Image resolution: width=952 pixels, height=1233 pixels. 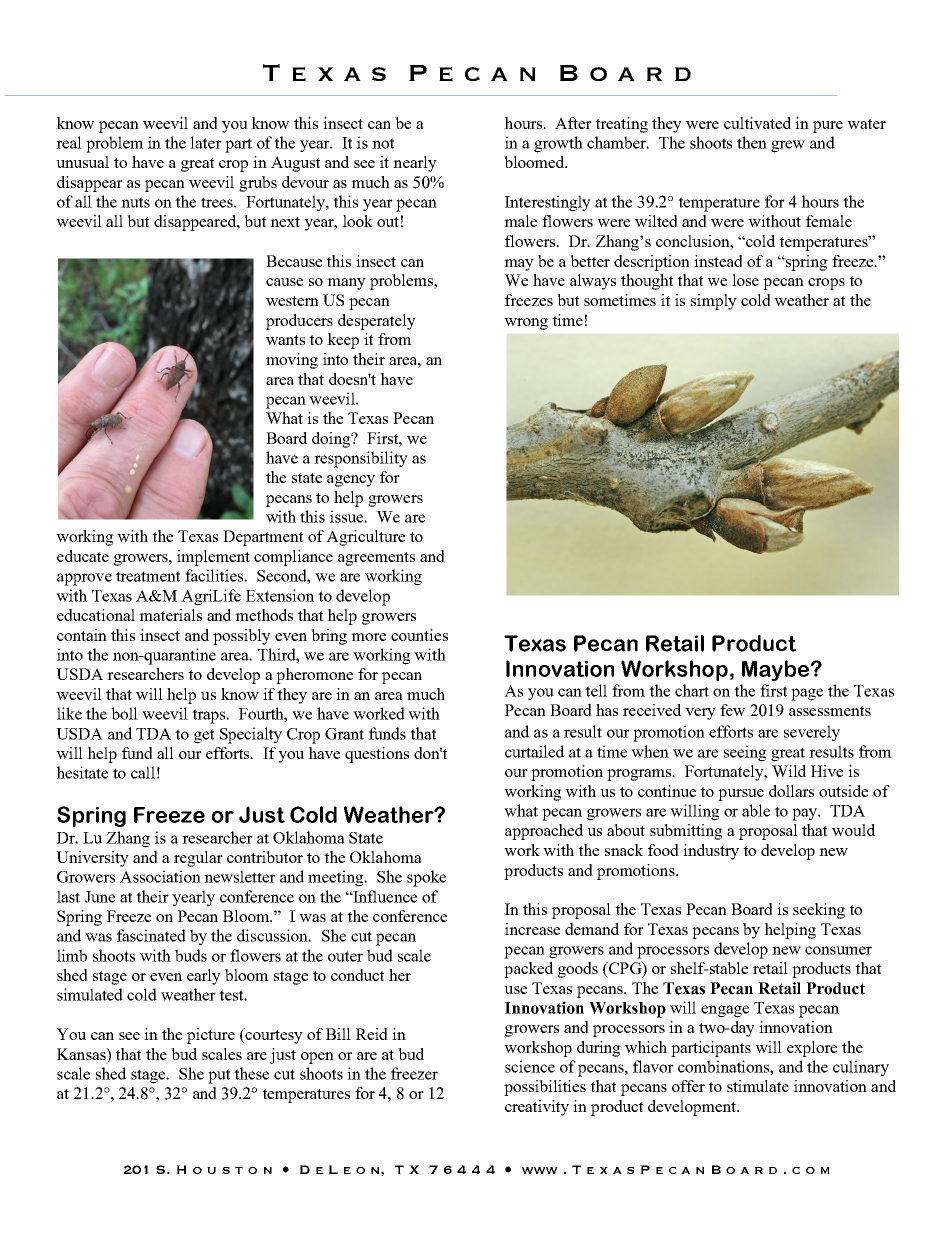 I want to click on dollars, so click(x=791, y=791).
